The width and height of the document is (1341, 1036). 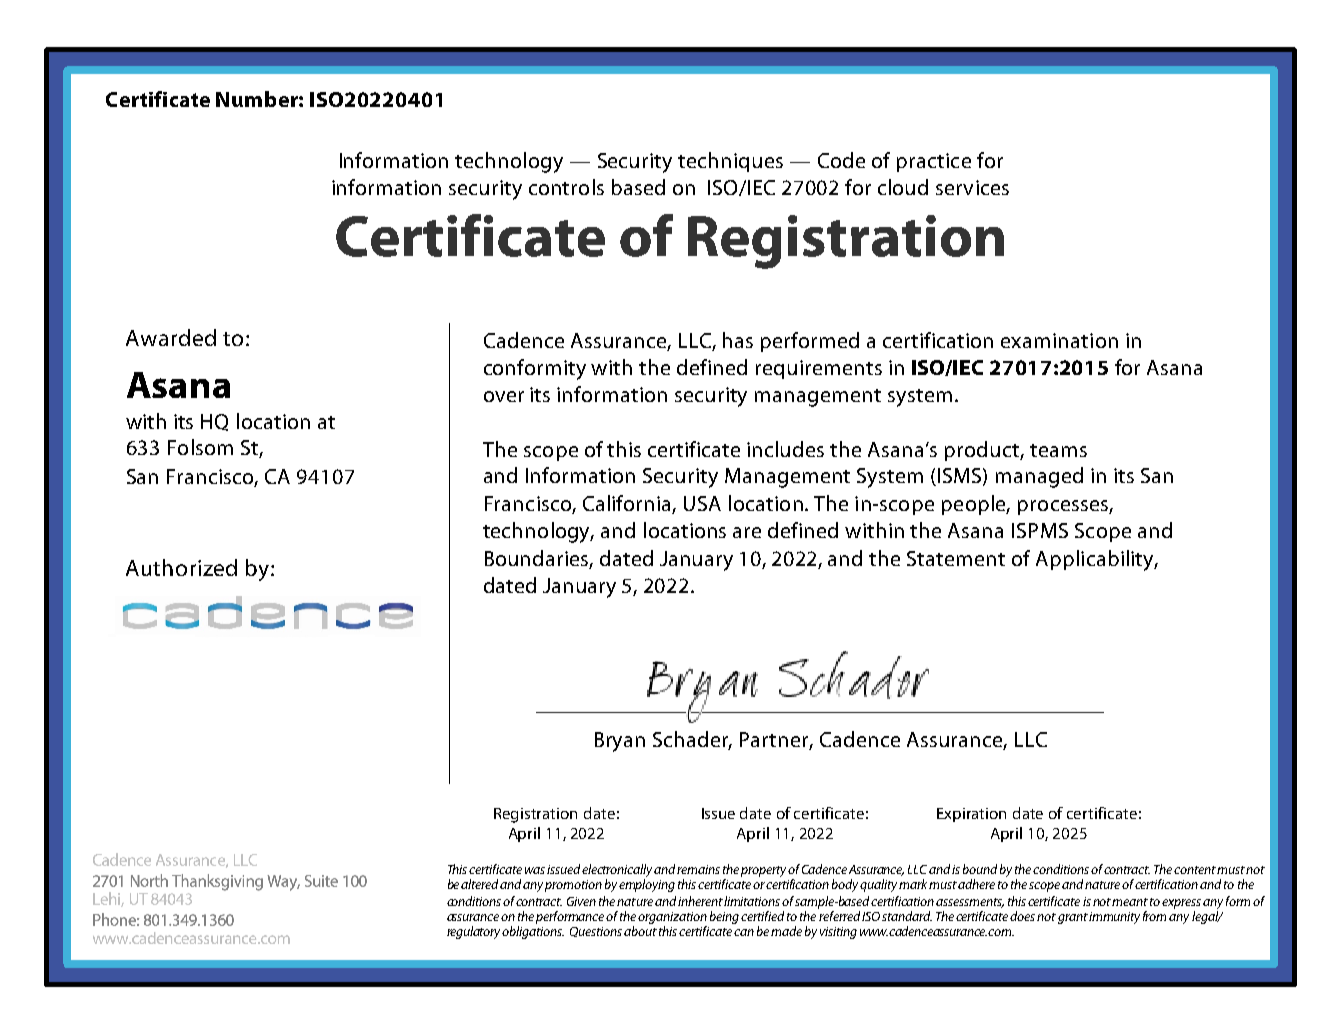 What do you see at coordinates (956, 558) in the document?
I see `Statement` at bounding box center [956, 558].
